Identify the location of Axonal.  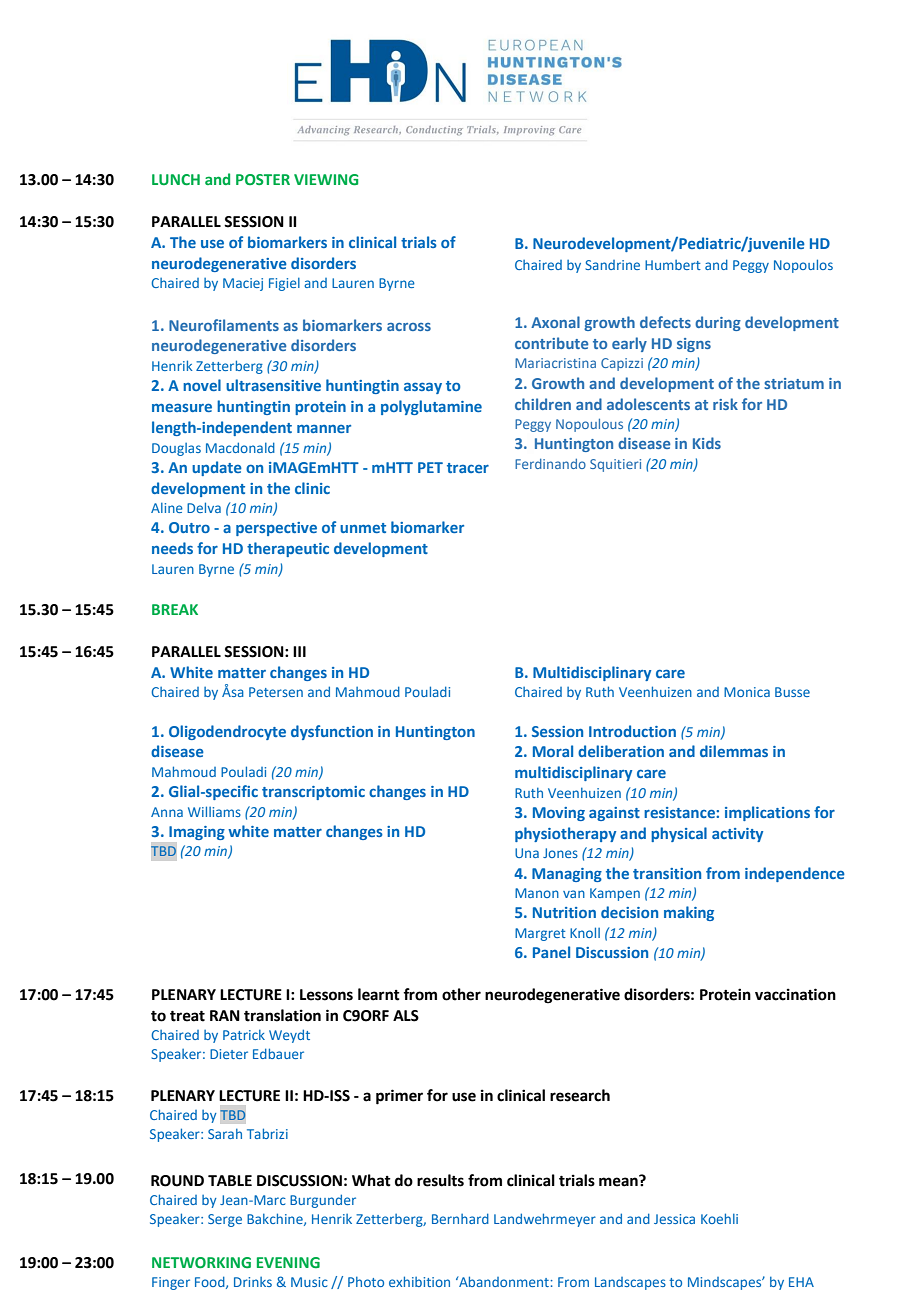
(555, 322).
